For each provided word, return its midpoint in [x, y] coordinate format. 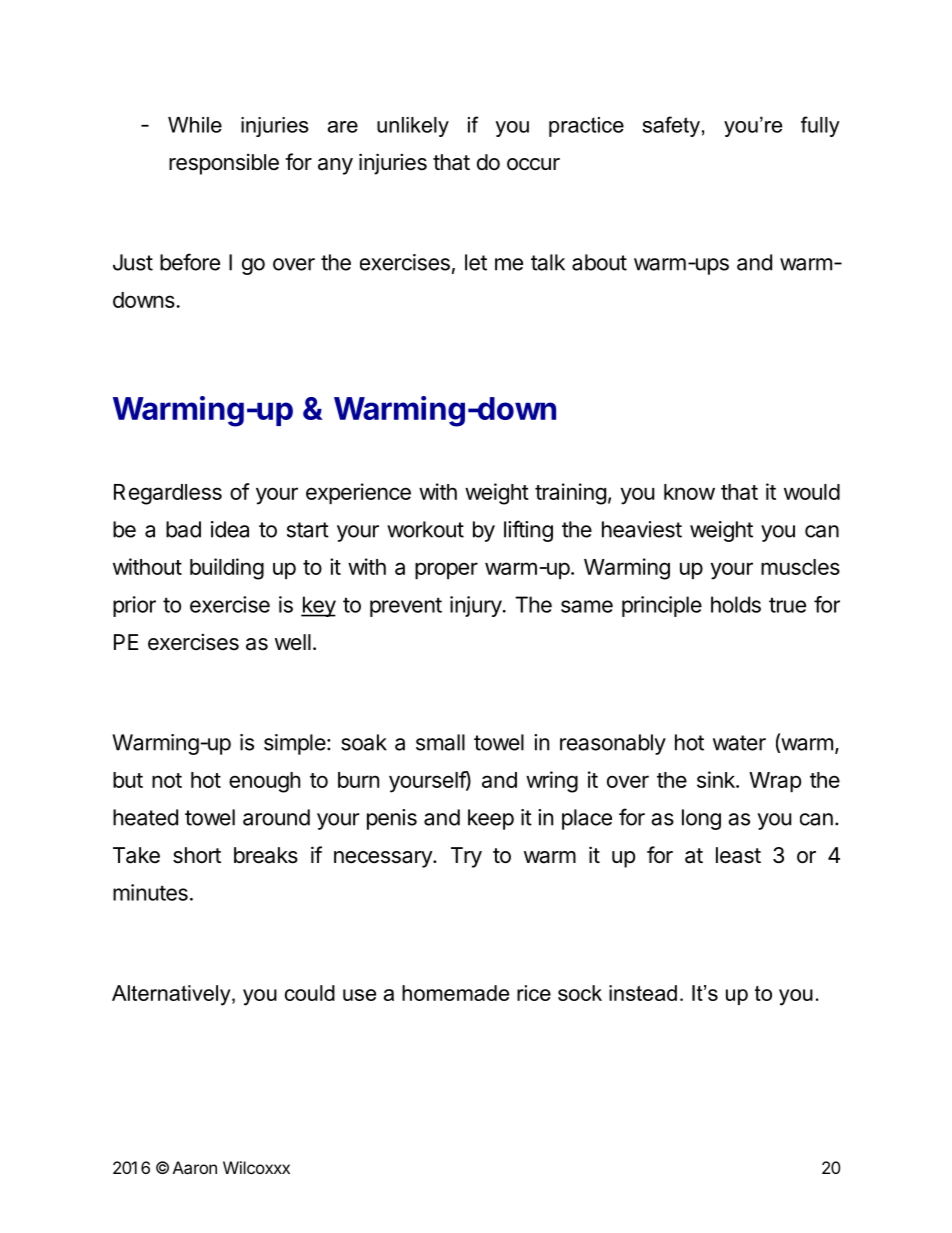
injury [476, 606]
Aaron [195, 1167]
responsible [224, 164]
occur [533, 164]
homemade [455, 993]
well [293, 642]
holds [736, 604]
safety [671, 126]
